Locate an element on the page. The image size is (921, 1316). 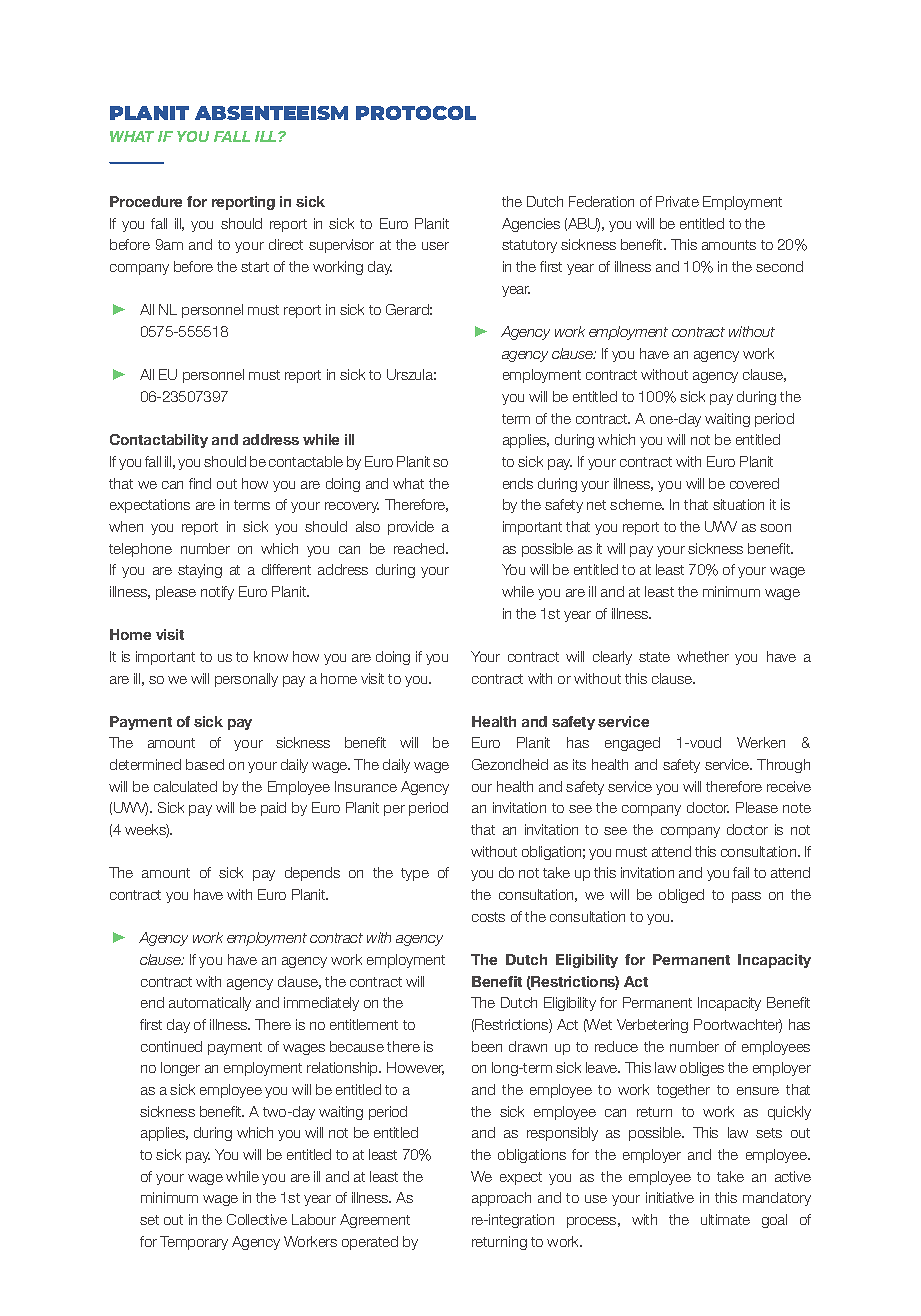
type is located at coordinates (415, 874).
